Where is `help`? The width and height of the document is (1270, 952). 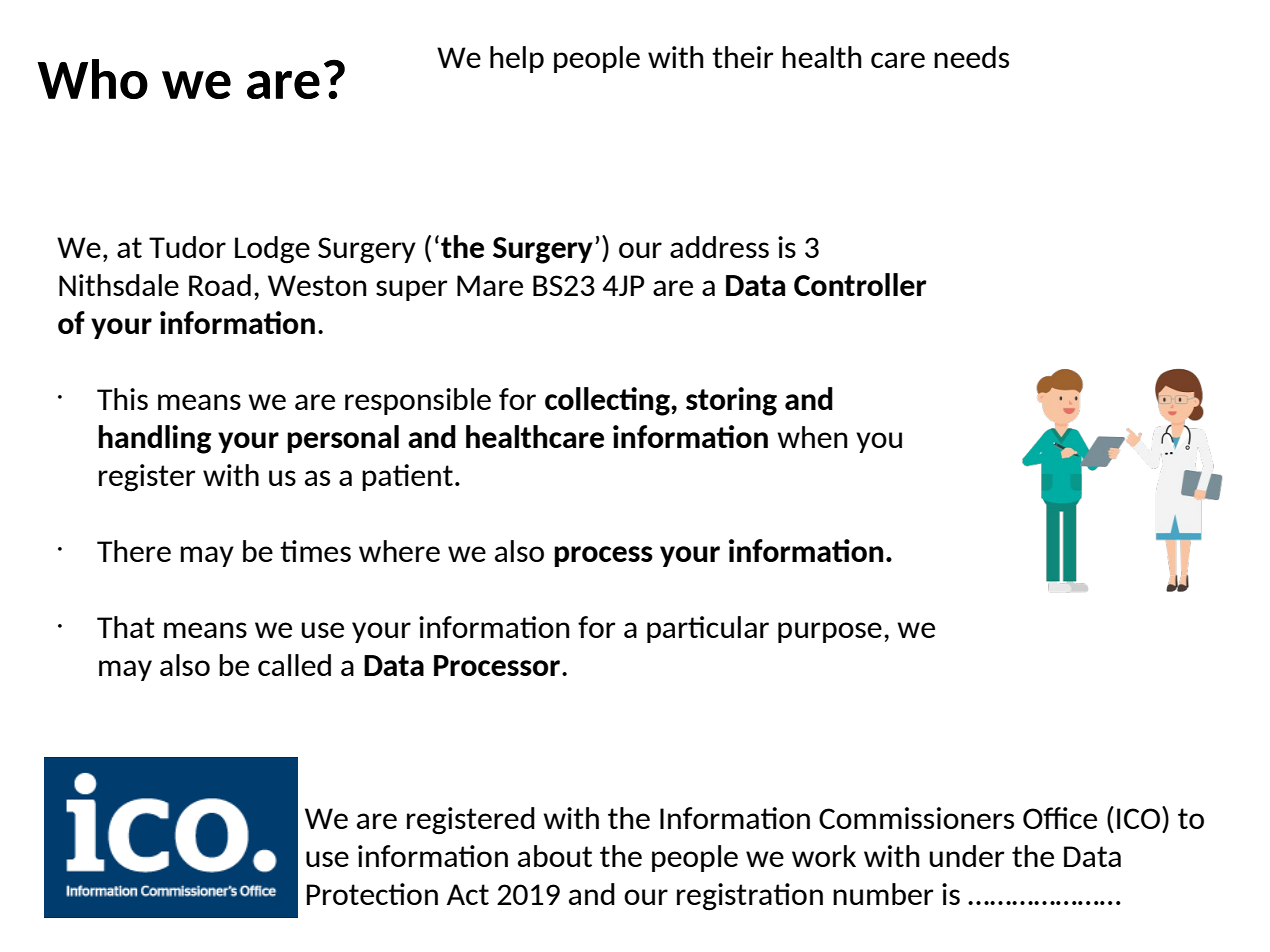 help is located at coordinates (517, 59).
